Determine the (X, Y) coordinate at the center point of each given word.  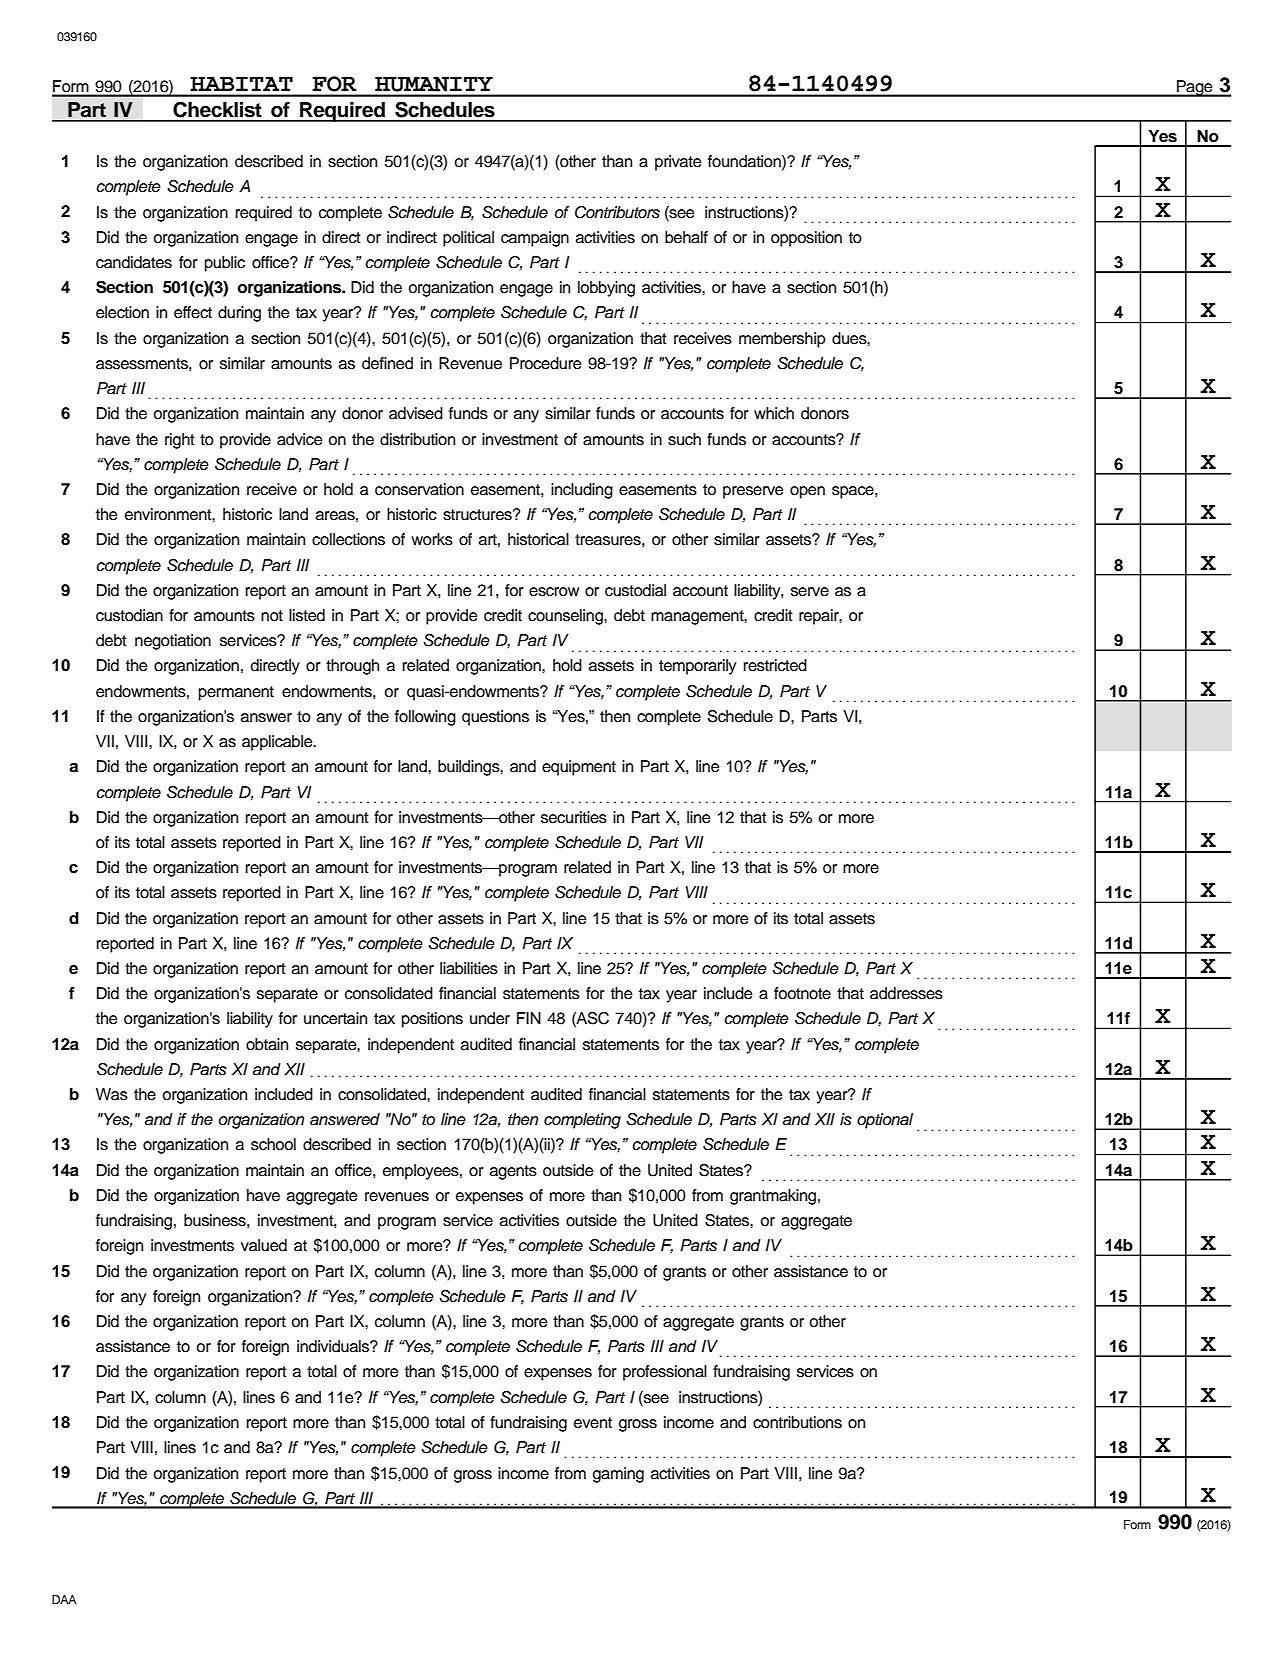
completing (582, 1121)
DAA (64, 1599)
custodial (635, 590)
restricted (775, 665)
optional (885, 1121)
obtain (267, 1044)
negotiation (173, 642)
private (678, 163)
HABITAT (241, 83)
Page (1195, 88)
